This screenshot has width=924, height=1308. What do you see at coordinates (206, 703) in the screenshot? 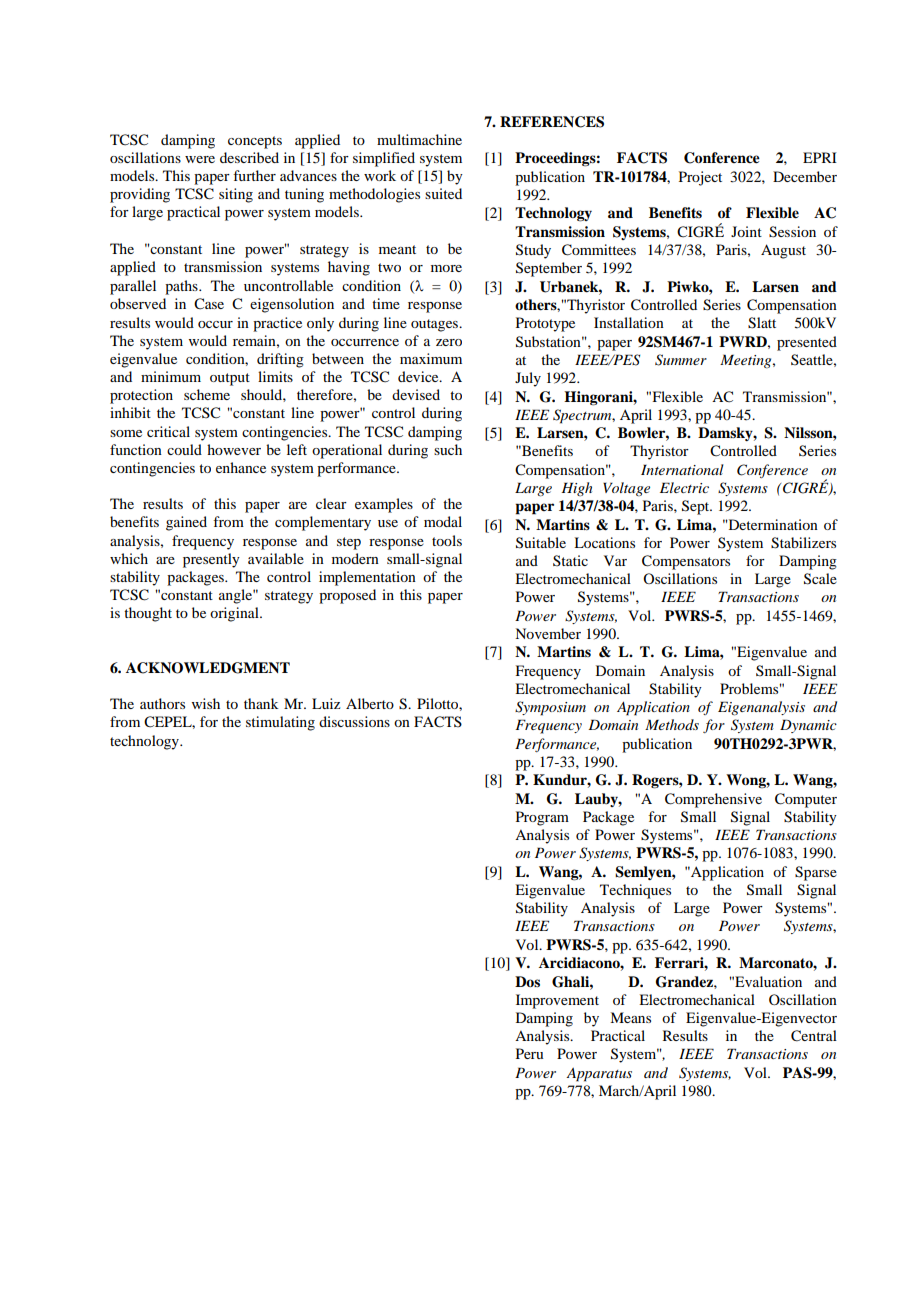
I see `wish` at bounding box center [206, 703].
